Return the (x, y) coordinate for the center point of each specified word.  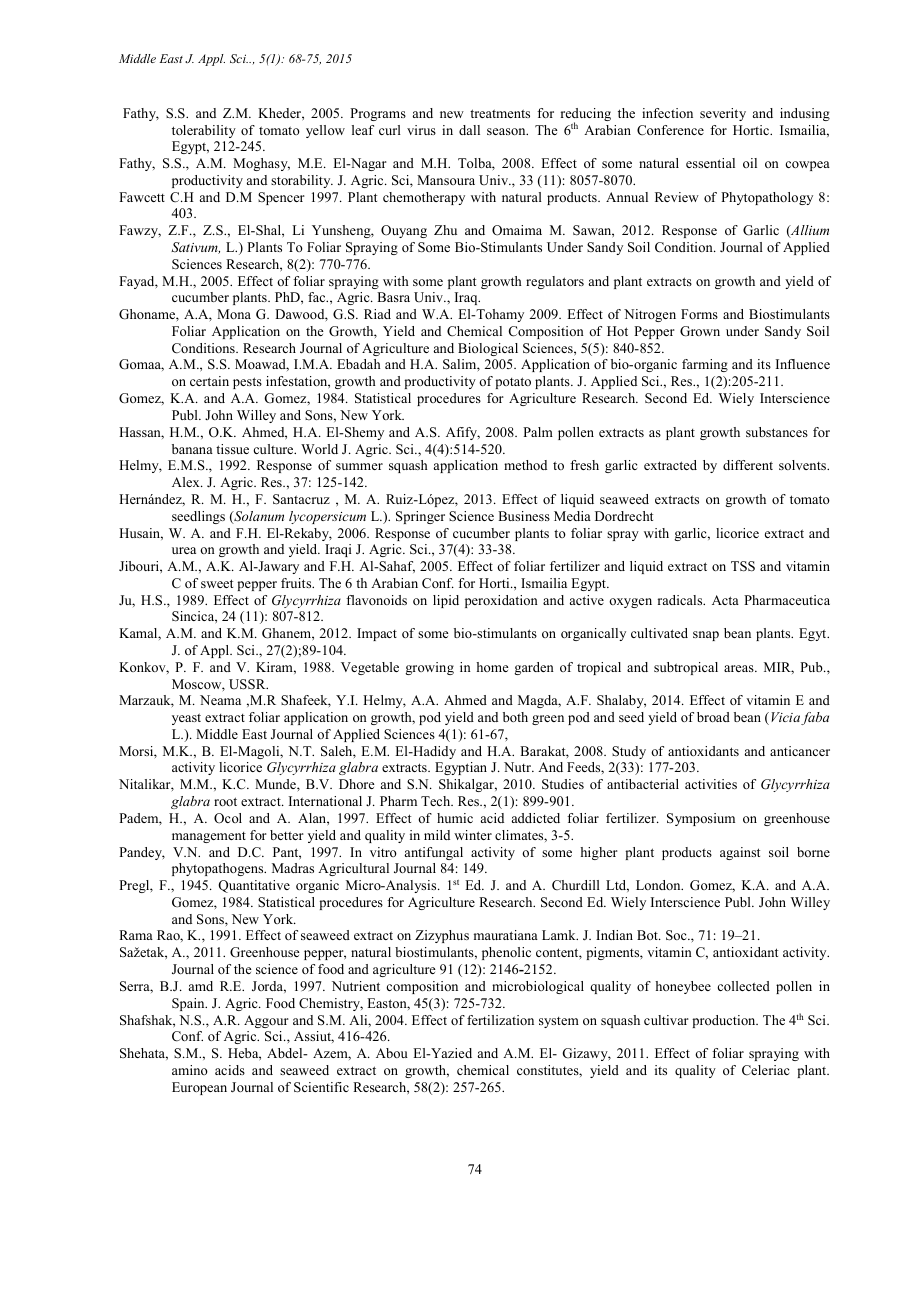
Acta (725, 600)
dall (469, 130)
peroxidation (501, 601)
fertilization (500, 1020)
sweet (217, 583)
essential (710, 163)
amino (190, 1070)
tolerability (204, 131)
